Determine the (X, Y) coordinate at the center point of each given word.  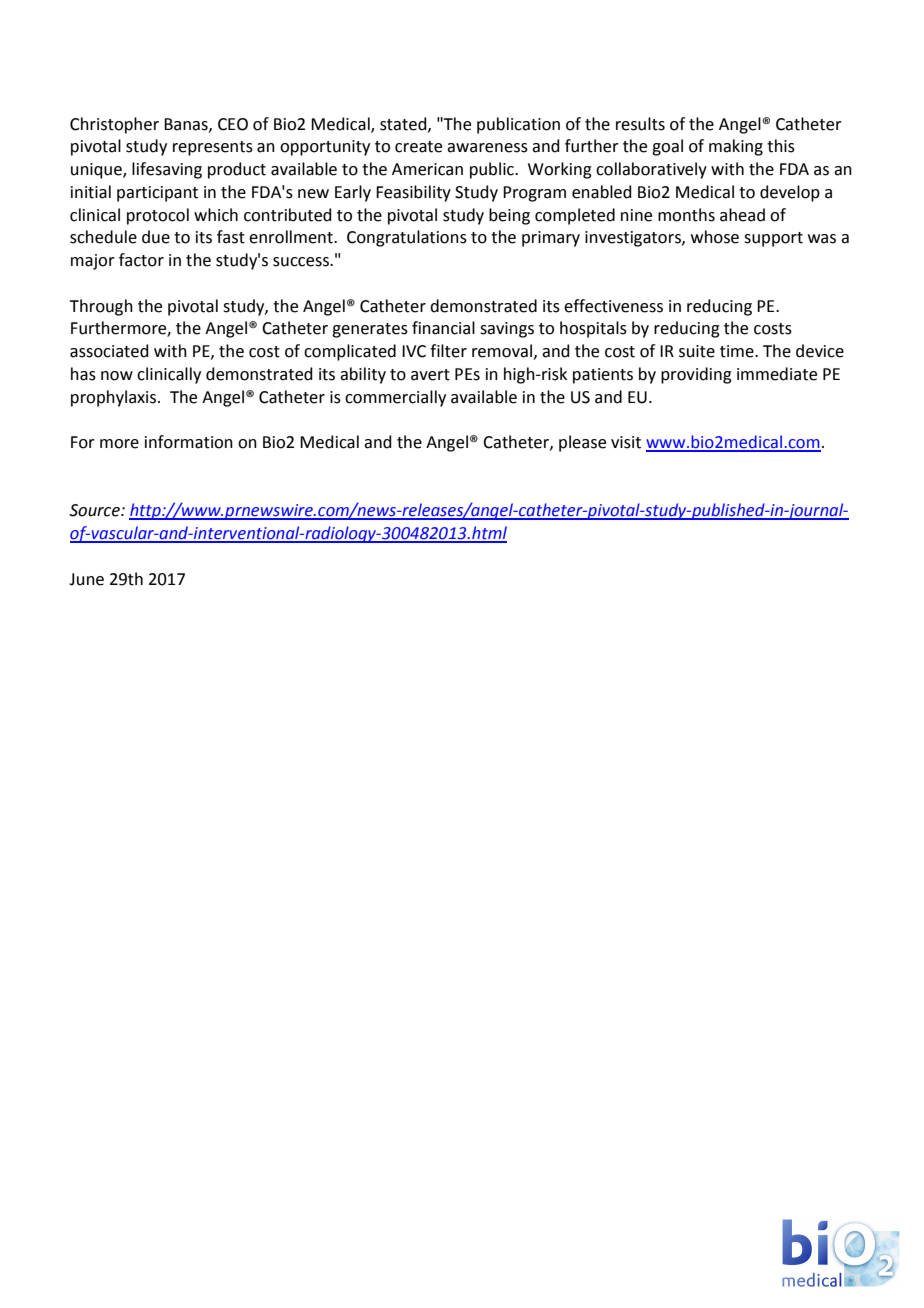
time (738, 351)
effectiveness (613, 306)
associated (109, 351)
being (509, 216)
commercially (395, 398)
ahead (742, 215)
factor (141, 260)
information (189, 442)
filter (448, 351)
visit (626, 442)
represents (213, 148)
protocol (158, 216)
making (736, 147)
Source (95, 510)
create (418, 147)
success (302, 262)
